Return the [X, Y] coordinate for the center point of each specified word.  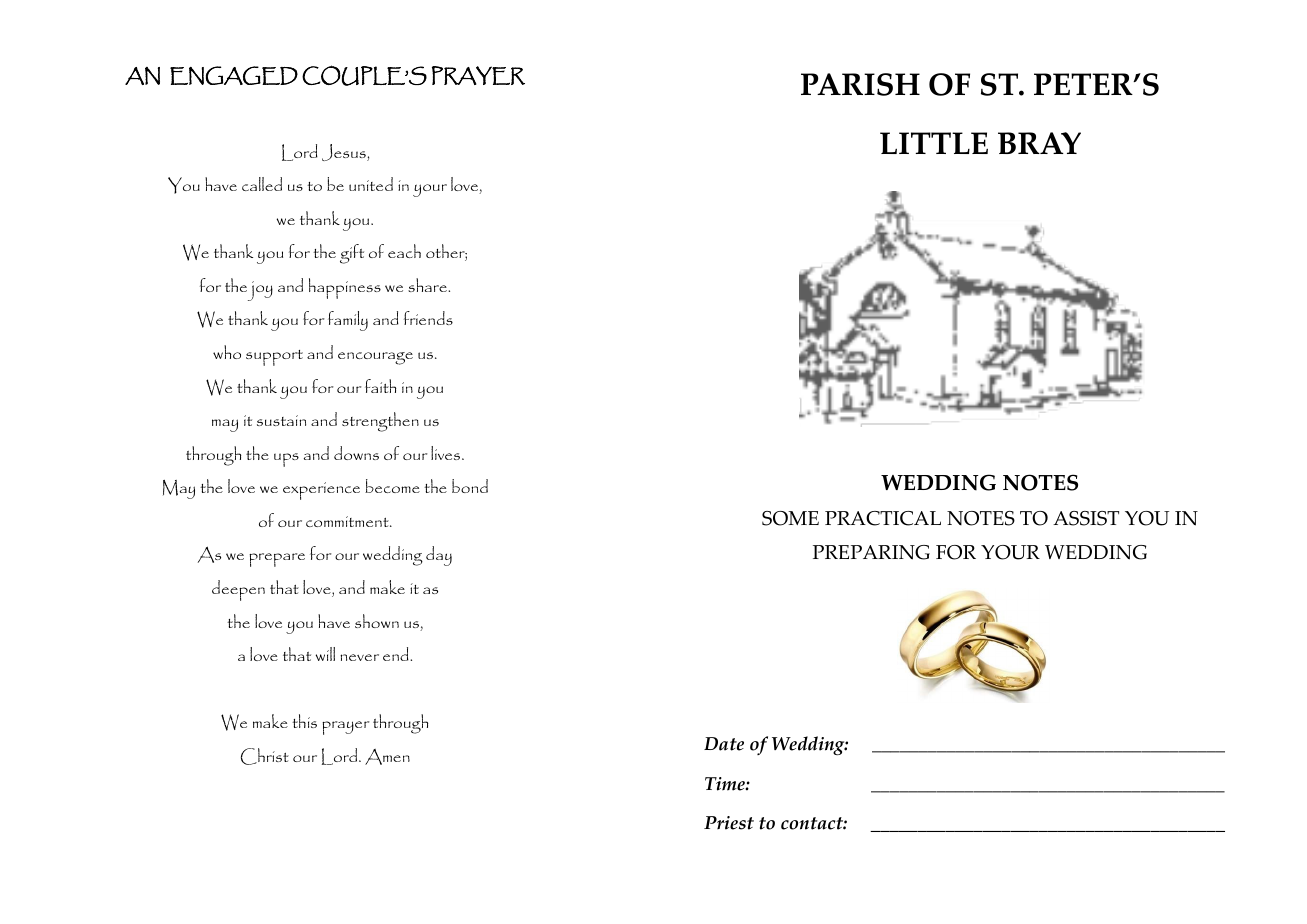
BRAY [1039, 143]
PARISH [860, 84]
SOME [790, 518]
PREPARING [871, 552]
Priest [729, 823]
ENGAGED [234, 75]
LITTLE [934, 143]
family [348, 321]
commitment [348, 521]
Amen [387, 757]
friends [428, 318]
